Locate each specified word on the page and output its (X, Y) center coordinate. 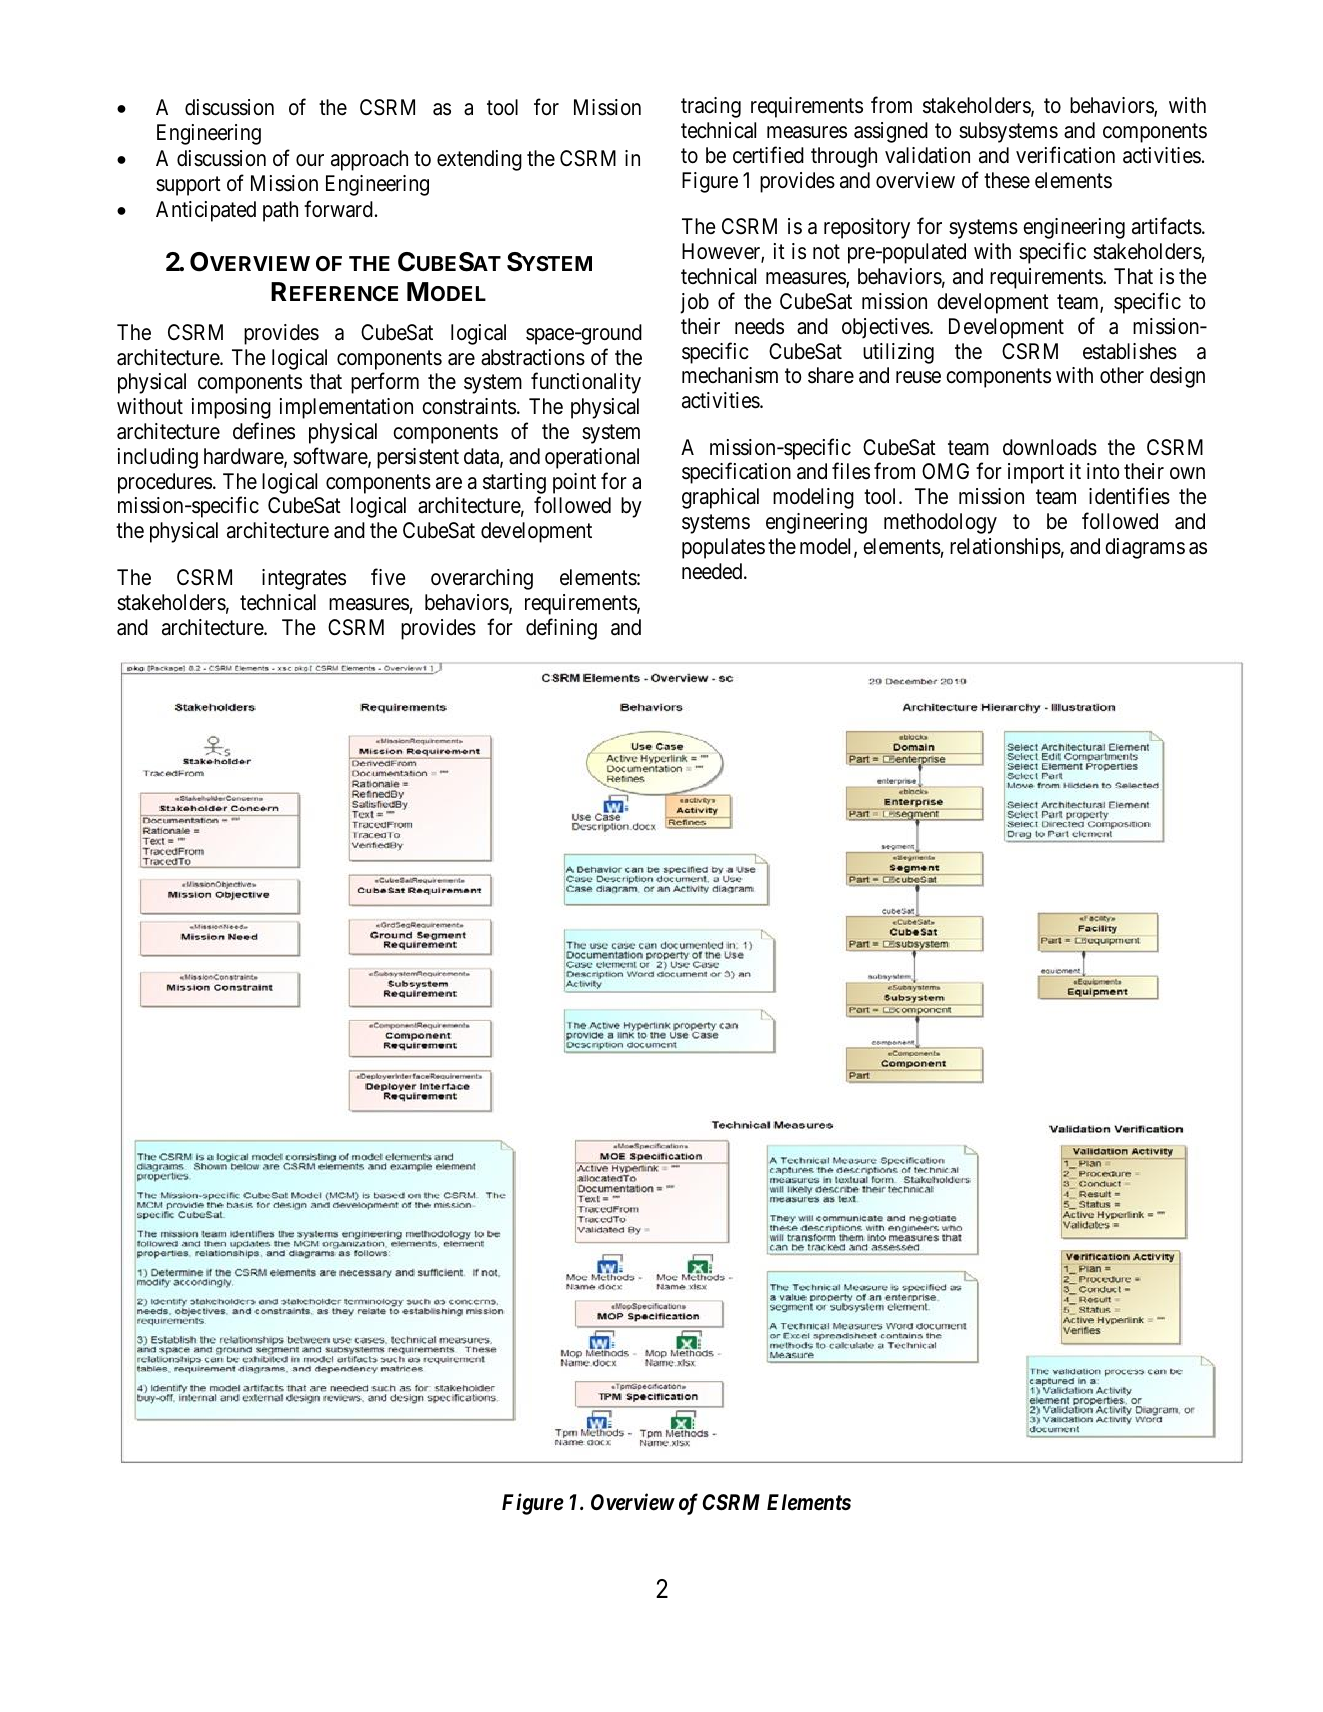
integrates (304, 579)
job (694, 303)
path (280, 211)
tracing (711, 107)
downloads (1050, 447)
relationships (1005, 548)
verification (1065, 155)
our (310, 160)
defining (561, 629)
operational (592, 458)
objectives (886, 328)
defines (264, 431)
